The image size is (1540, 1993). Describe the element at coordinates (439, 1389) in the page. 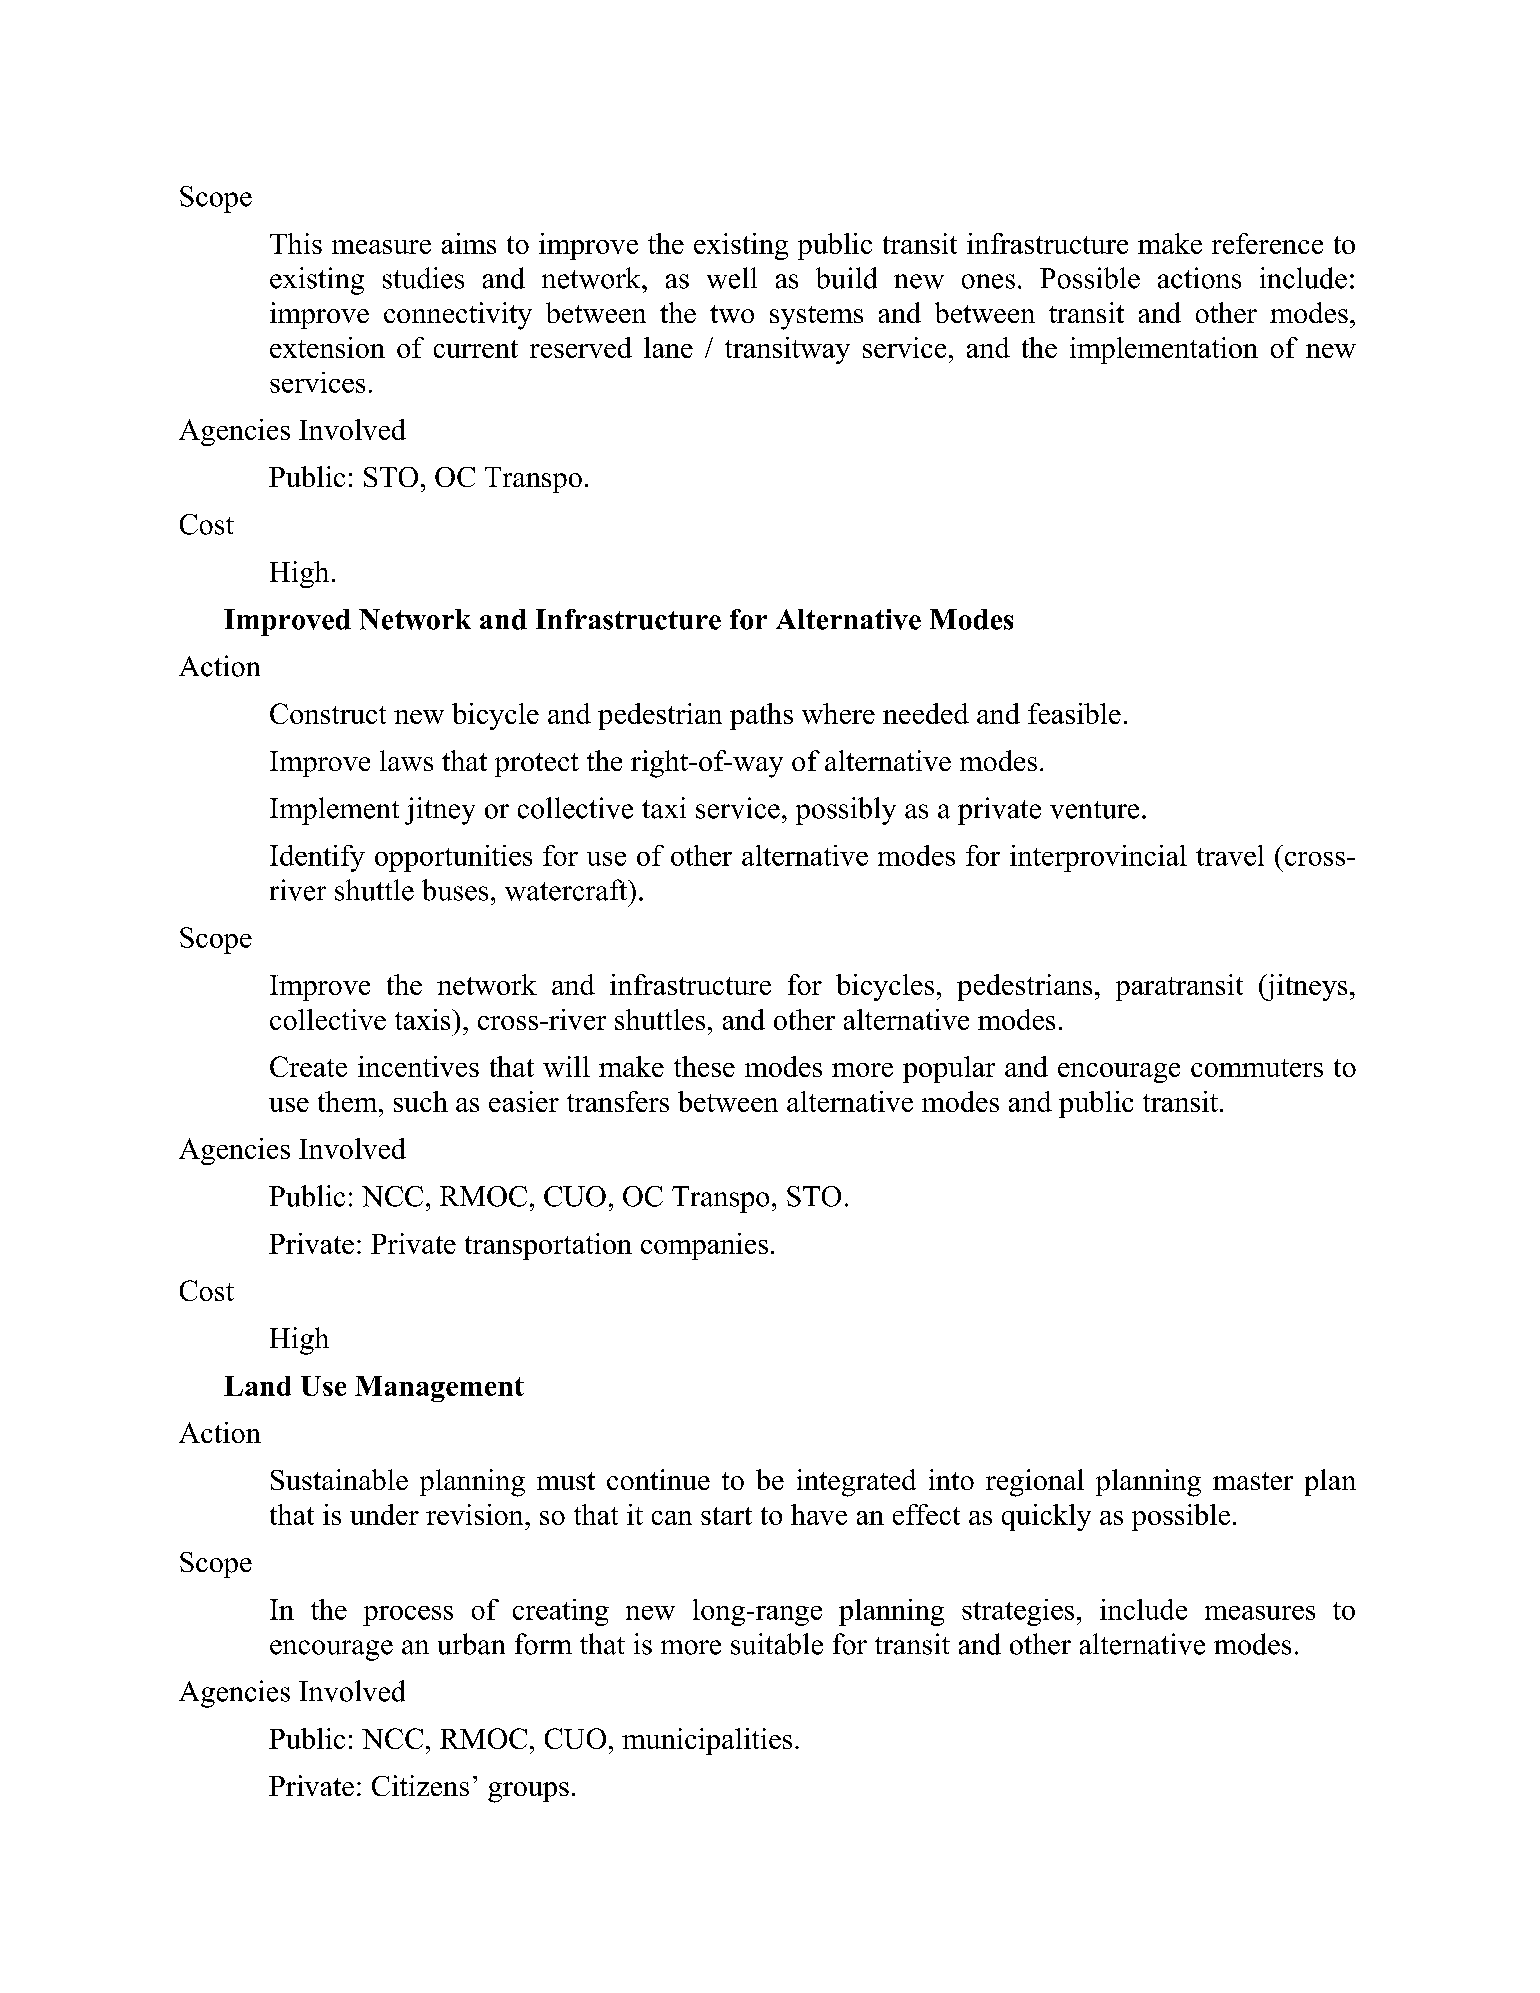

I see `Management` at that location.
